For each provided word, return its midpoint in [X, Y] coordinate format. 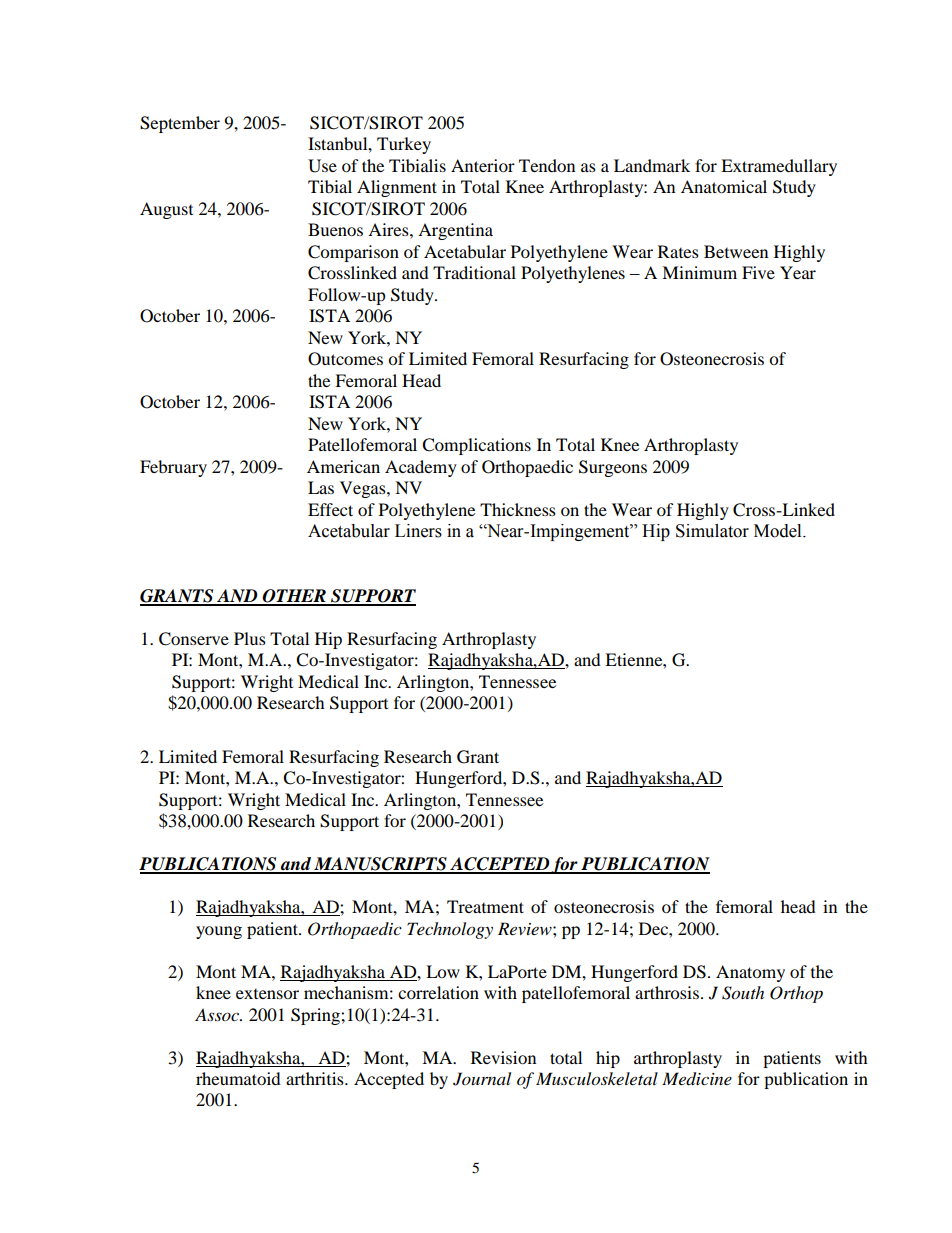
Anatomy [750, 973]
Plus [250, 638]
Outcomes [345, 359]
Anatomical [724, 186]
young [219, 932]
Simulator [712, 531]
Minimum [699, 272]
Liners [418, 531]
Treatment [485, 906]
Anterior [483, 165]
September [180, 124]
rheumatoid [238, 1078]
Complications [476, 446]
